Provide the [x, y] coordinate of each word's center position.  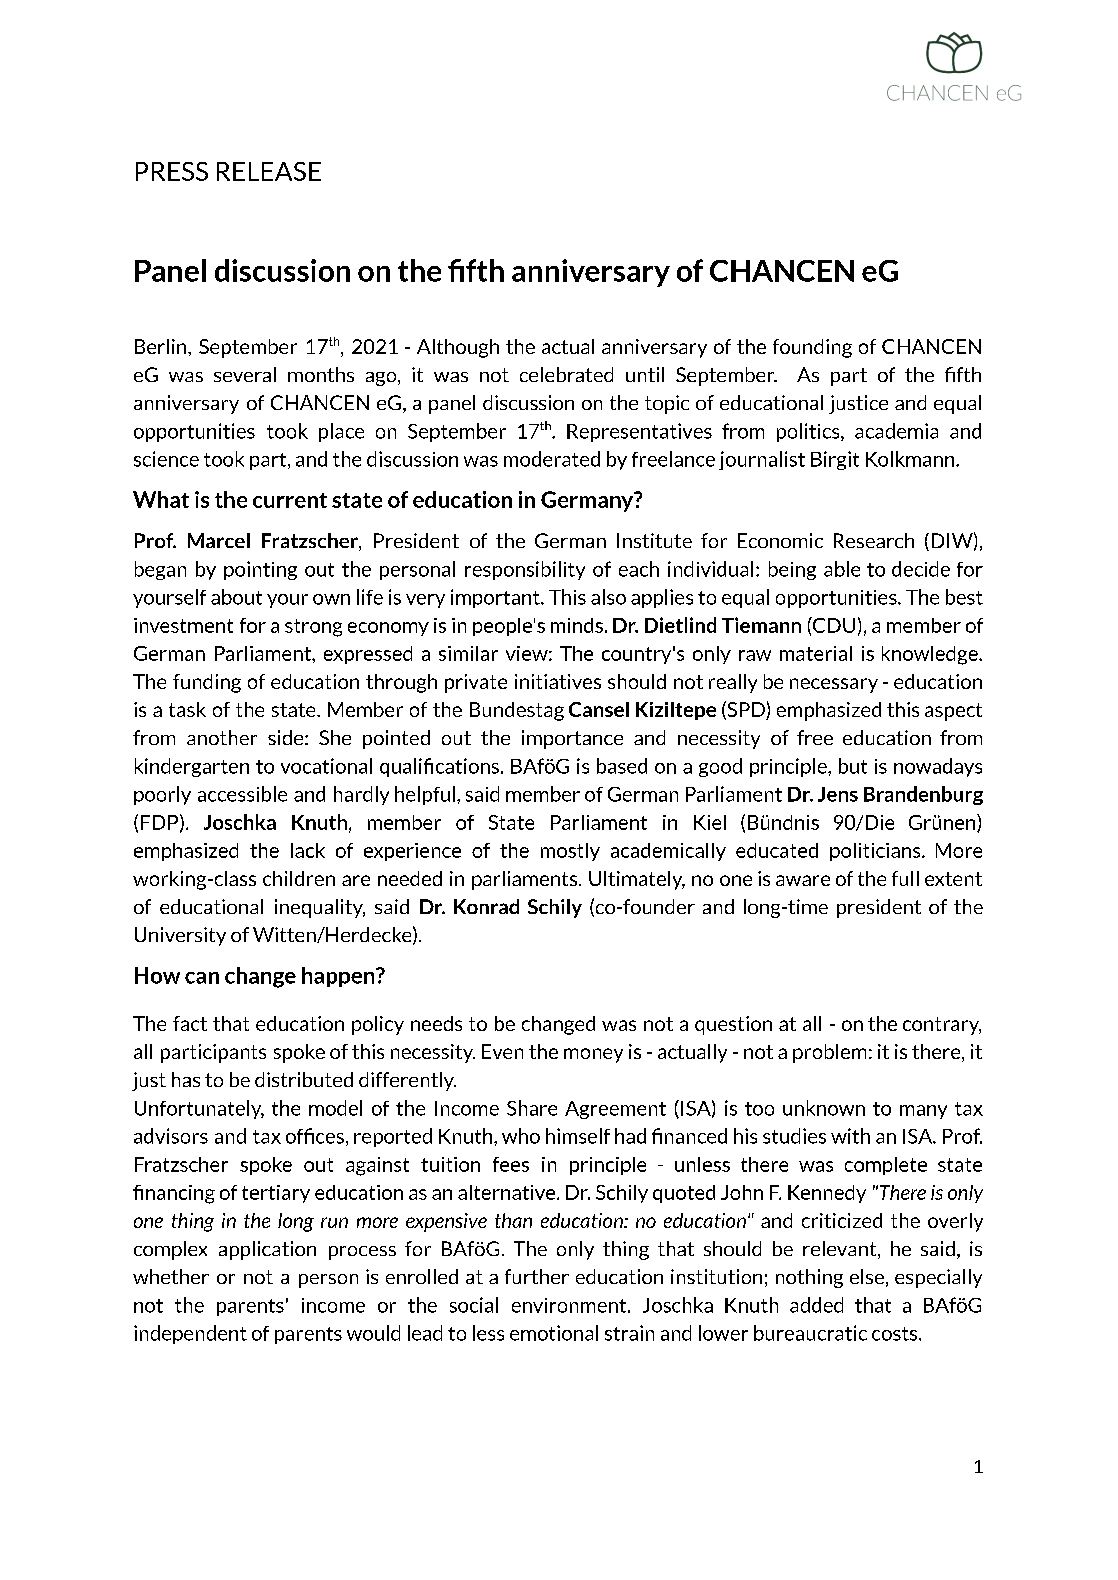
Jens [838, 794]
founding [812, 348]
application [267, 1250]
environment [570, 1305]
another [222, 737]
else [867, 1276]
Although [458, 348]
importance [572, 739]
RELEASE [269, 171]
